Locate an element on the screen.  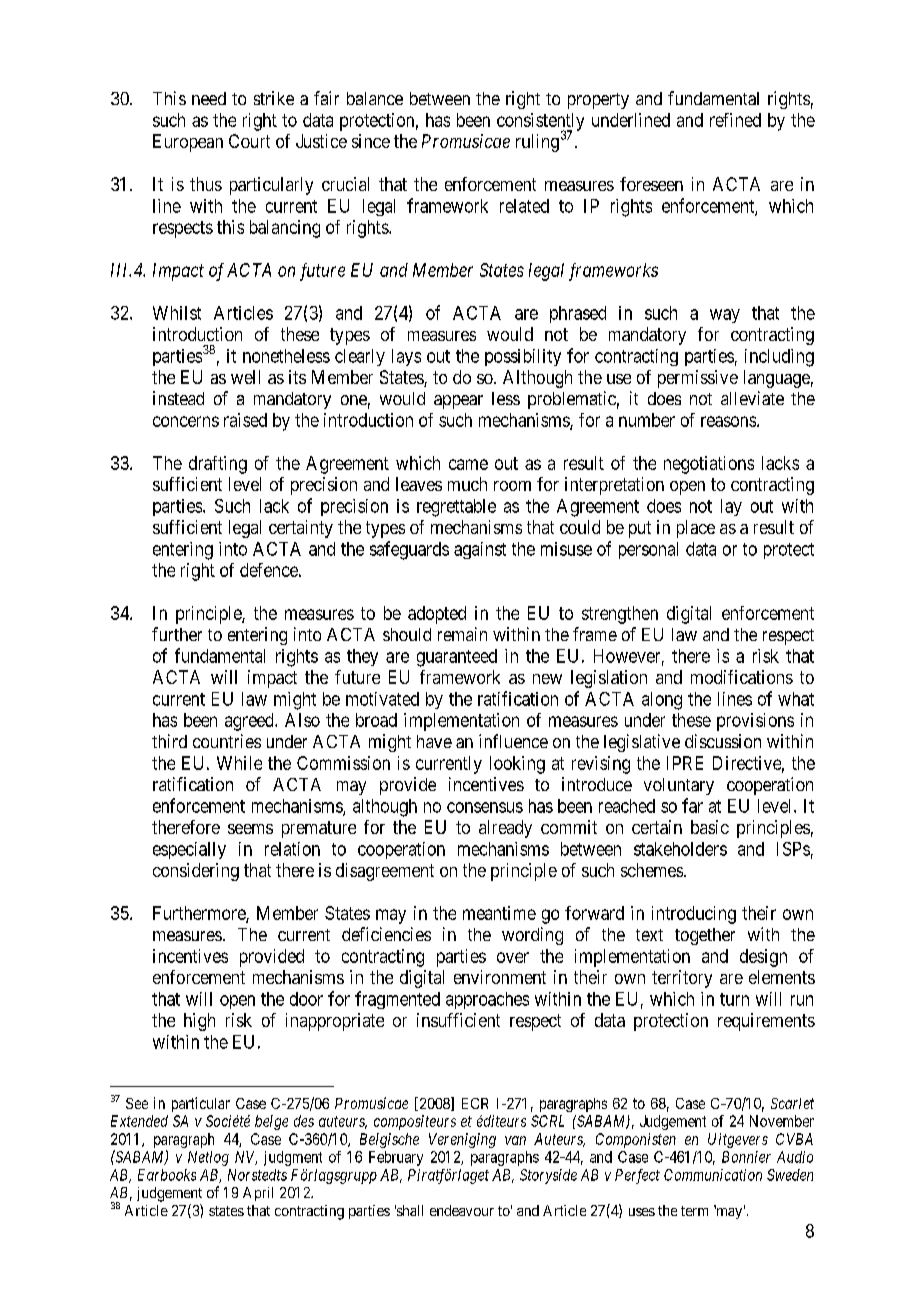
seems is located at coordinates (250, 829).
